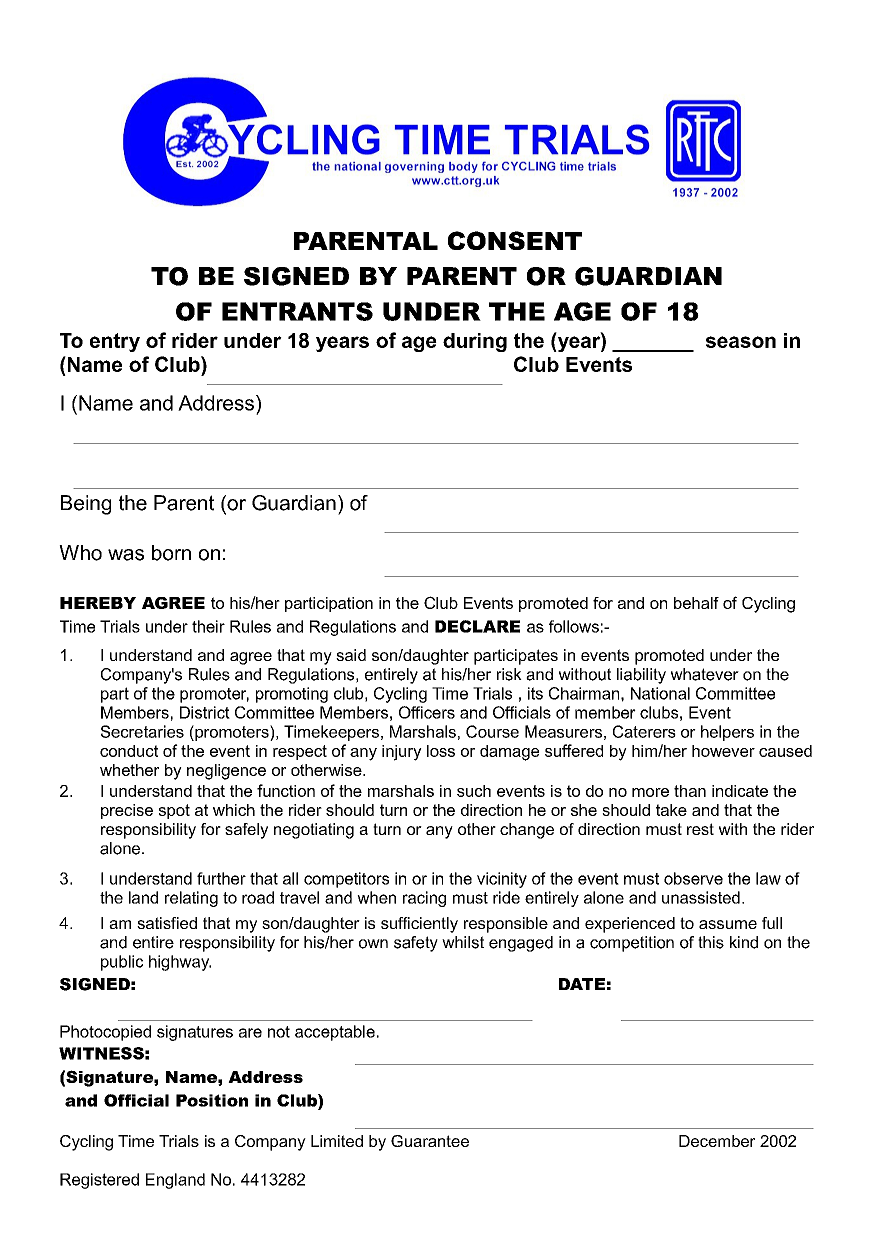 The image size is (875, 1239). Describe the element at coordinates (221, 878) in the document. I see `further` at that location.
